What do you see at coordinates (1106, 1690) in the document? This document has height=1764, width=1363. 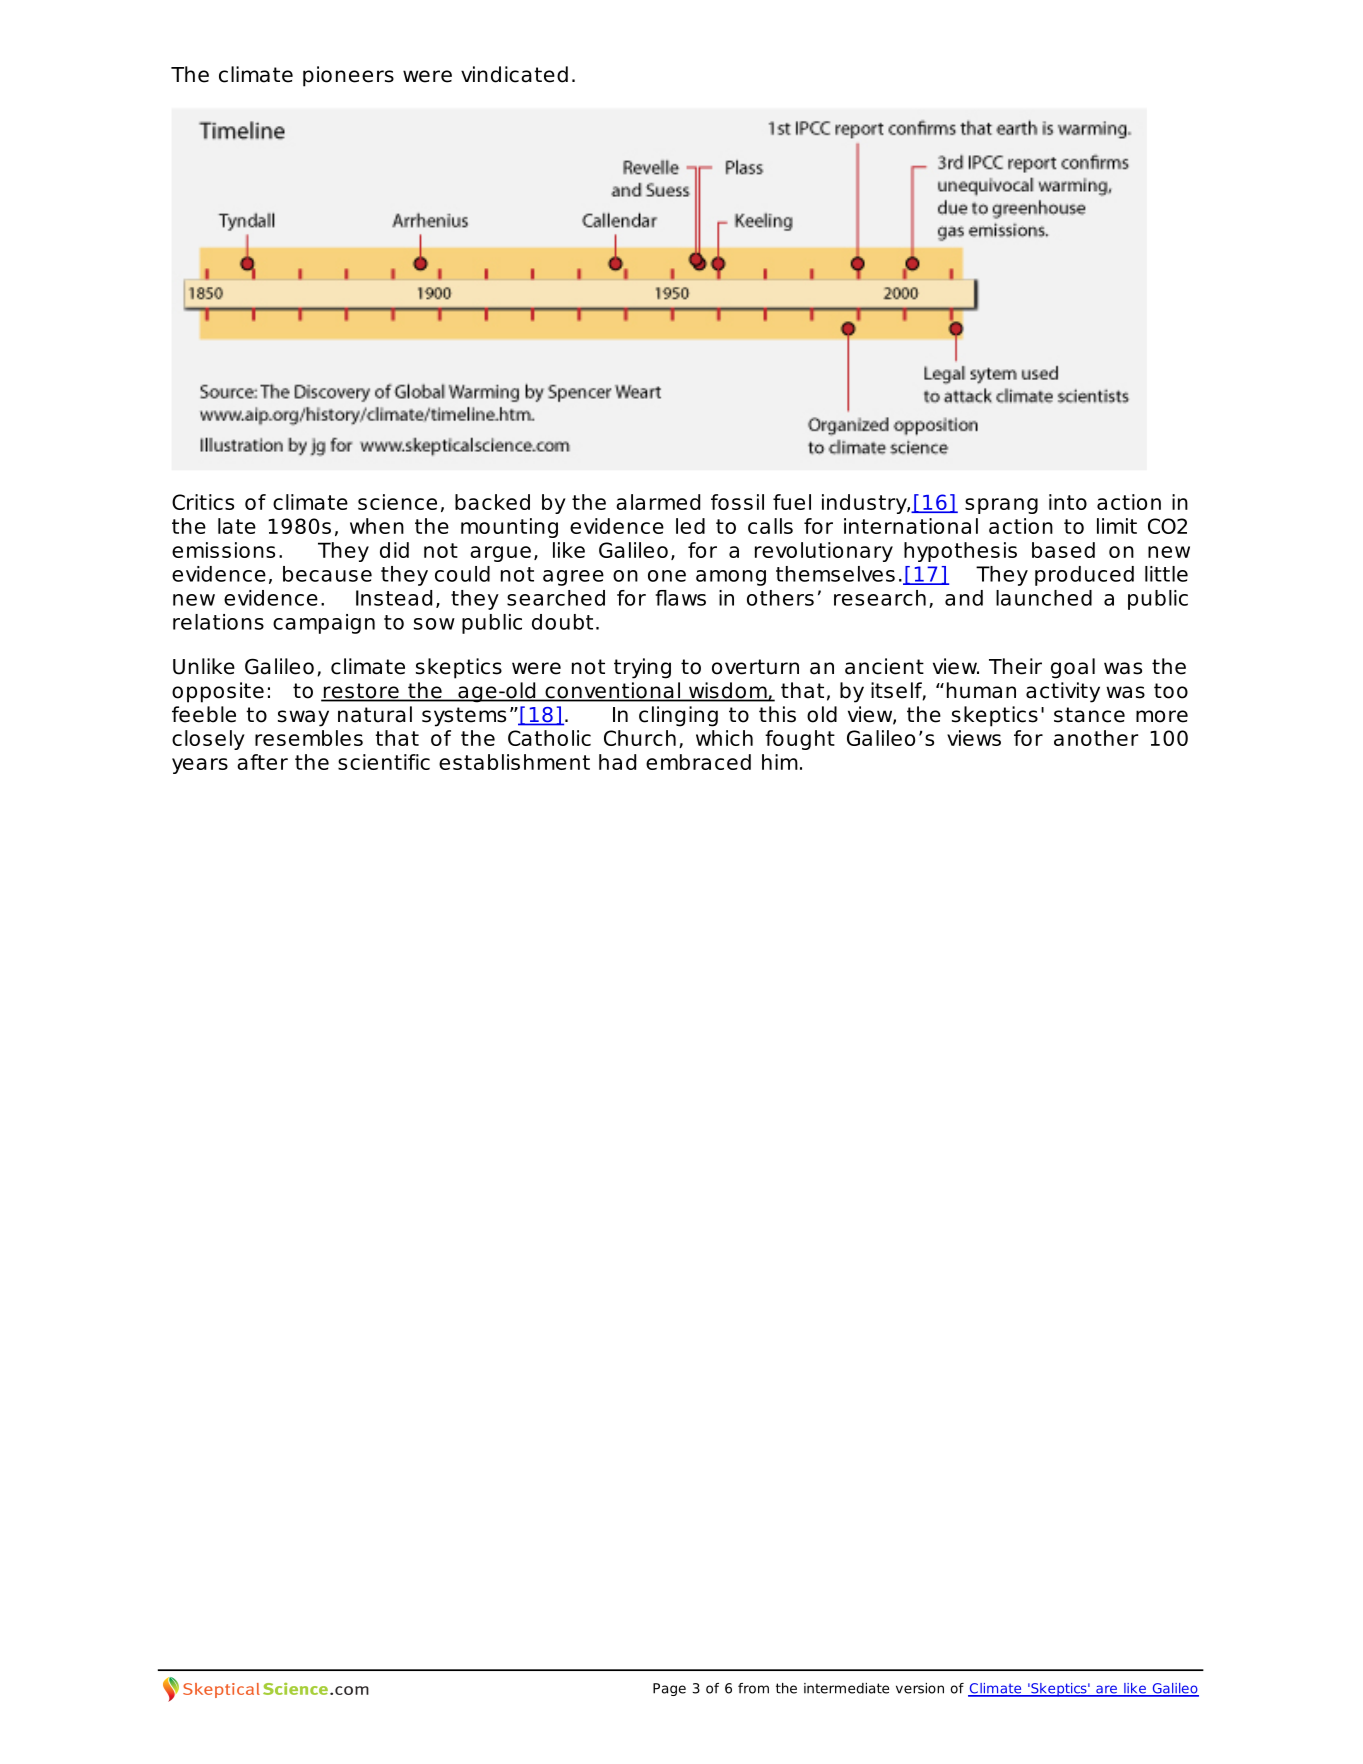 I see `are` at bounding box center [1106, 1690].
